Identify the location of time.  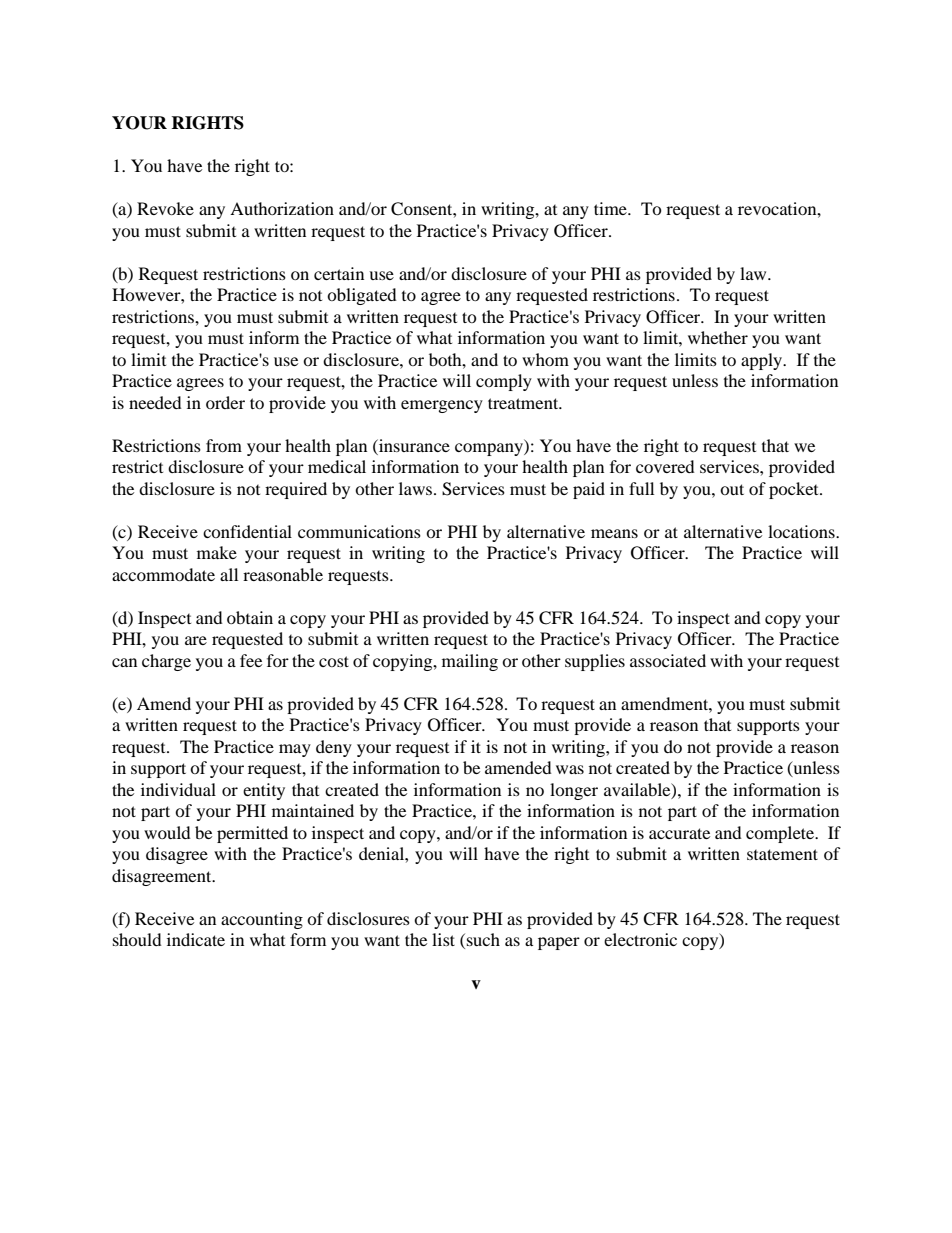
(611, 208).
